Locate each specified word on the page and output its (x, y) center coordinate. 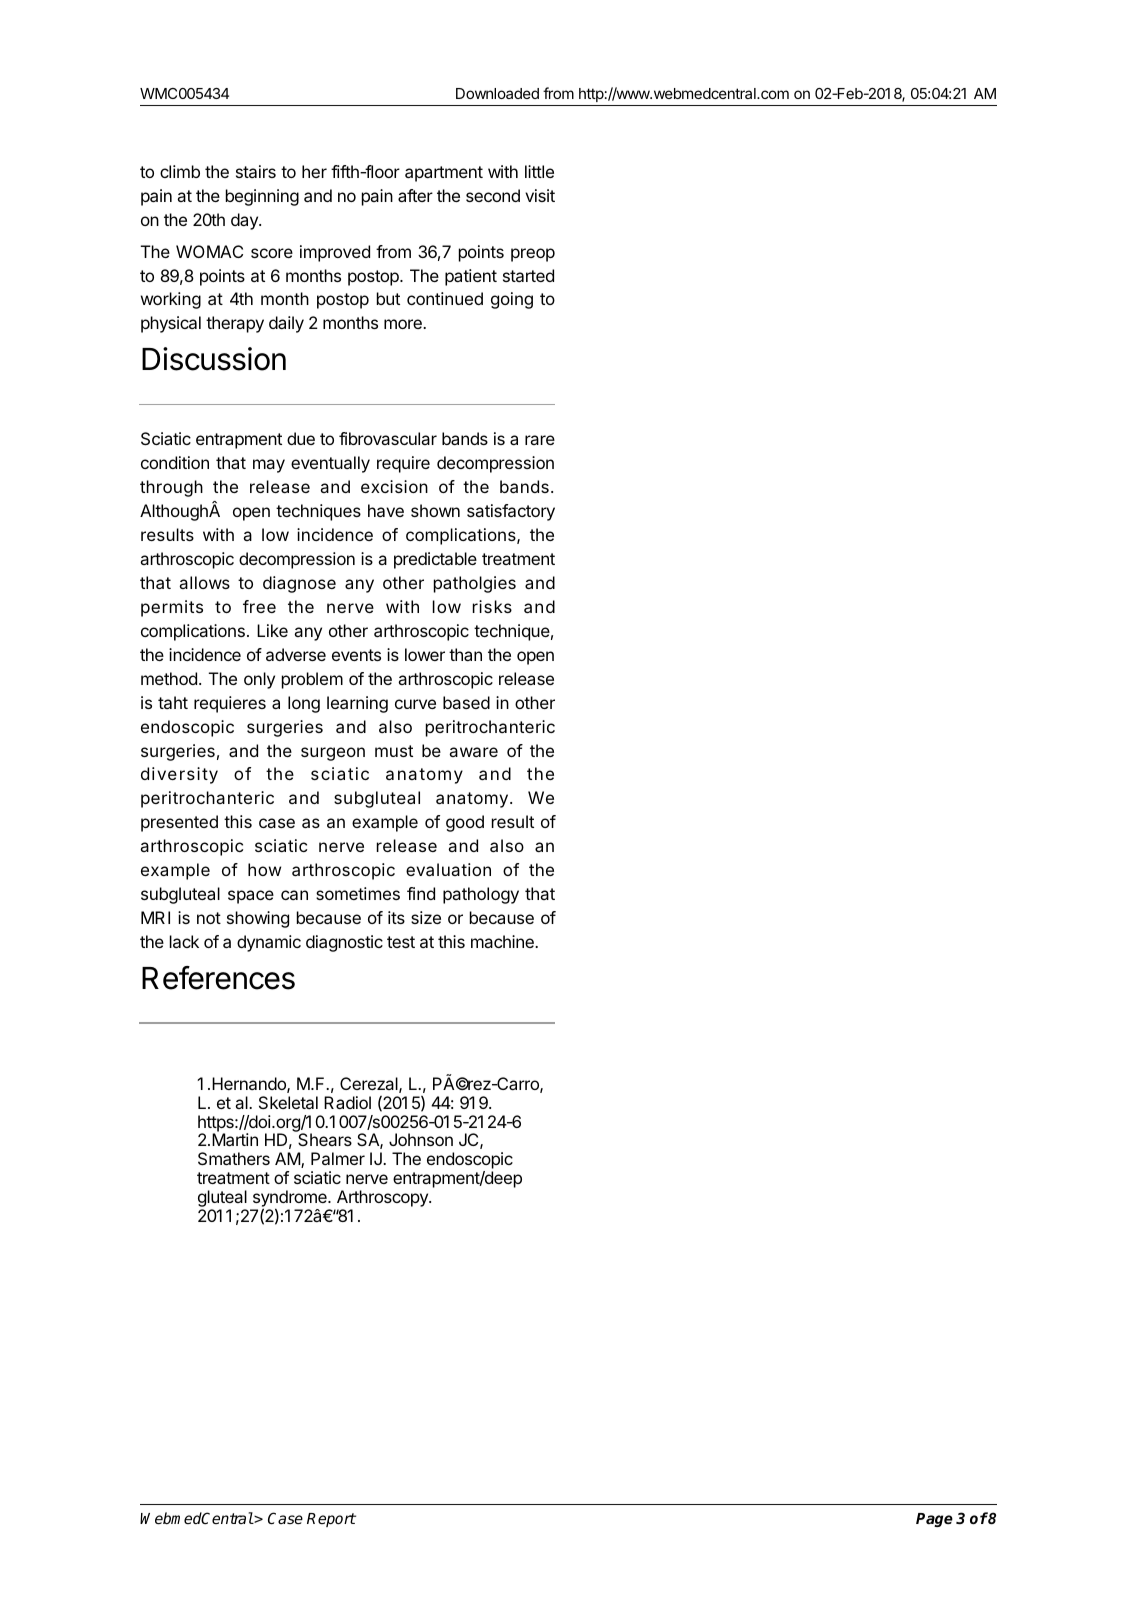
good (465, 823)
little (539, 171)
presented (179, 823)
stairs (256, 171)
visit (540, 195)
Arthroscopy (383, 1198)
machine (503, 941)
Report (331, 1520)
